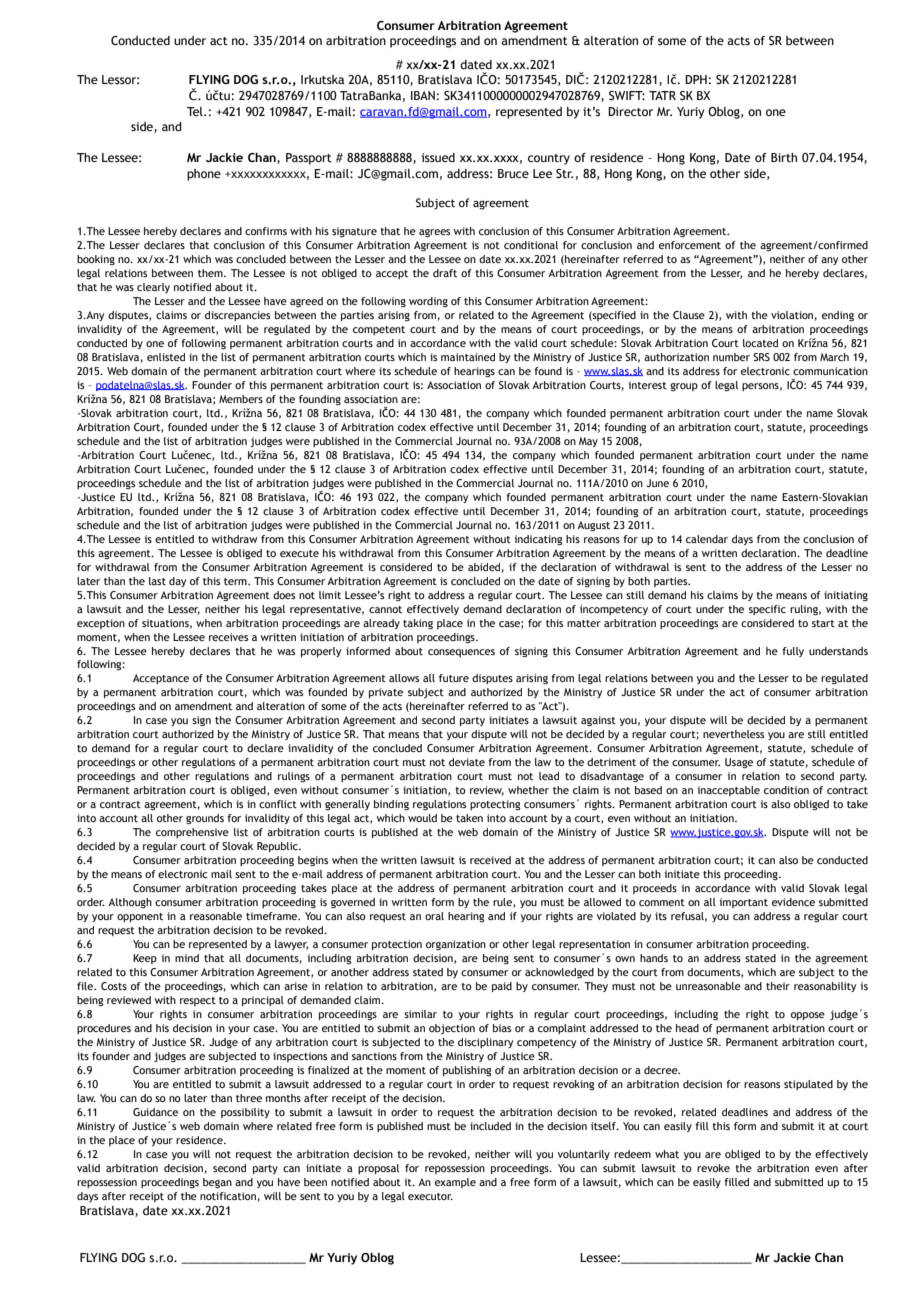  What do you see at coordinates (217, 1183) in the document?
I see `began` at bounding box center [217, 1183].
